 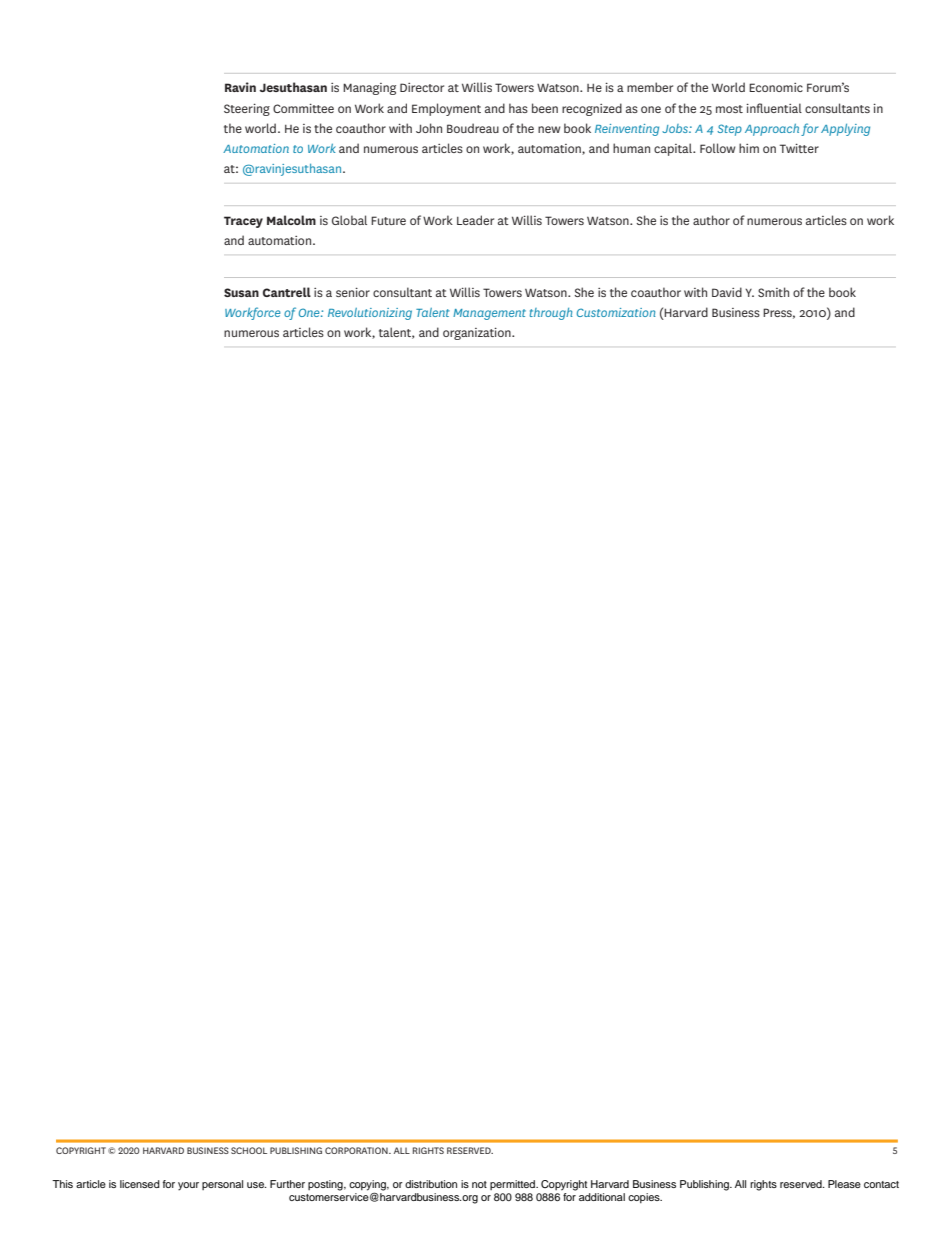 What do you see at coordinates (478, 333) in the screenshot?
I see `organization` at bounding box center [478, 333].
